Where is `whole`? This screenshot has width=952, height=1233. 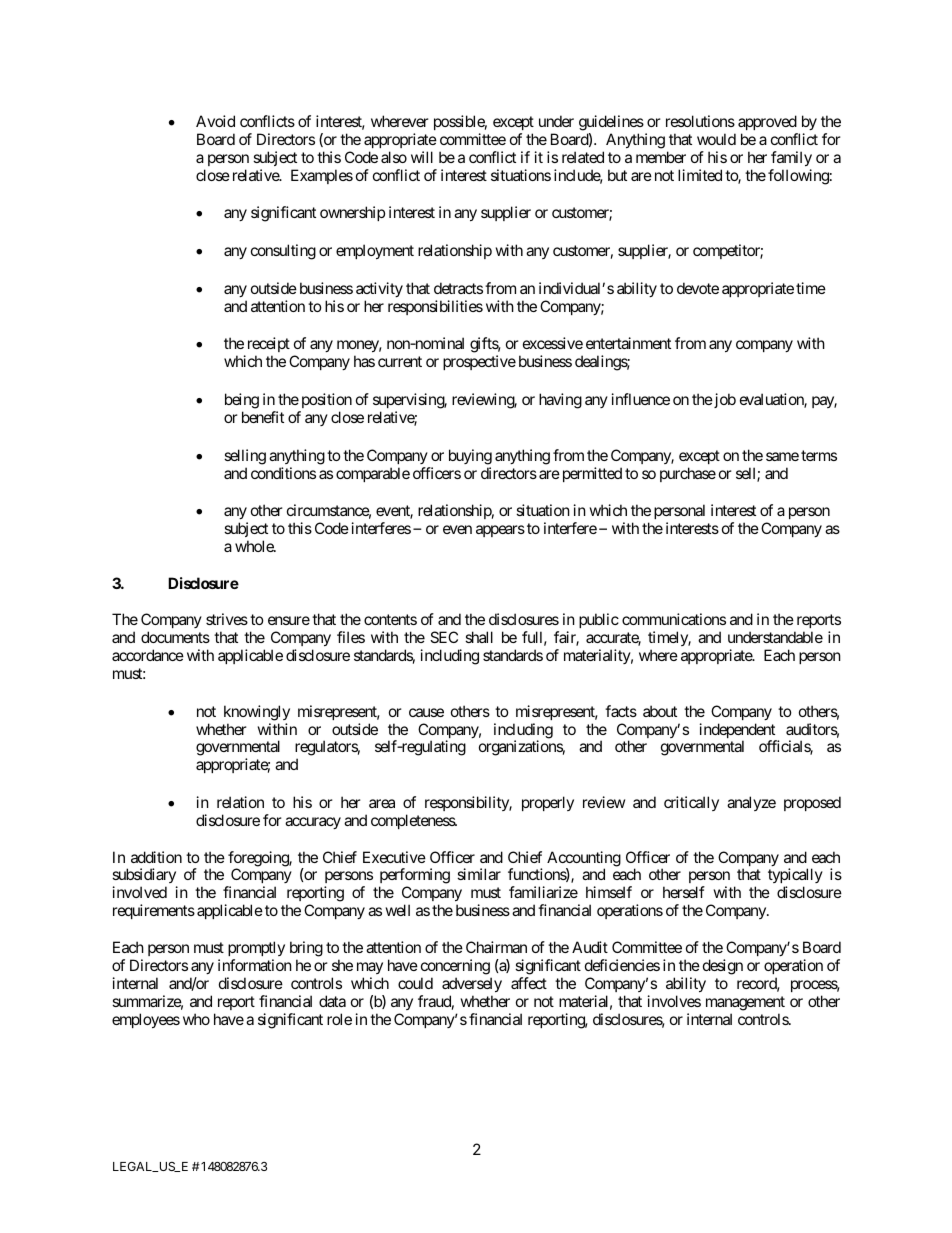 whole is located at coordinates (255, 546).
